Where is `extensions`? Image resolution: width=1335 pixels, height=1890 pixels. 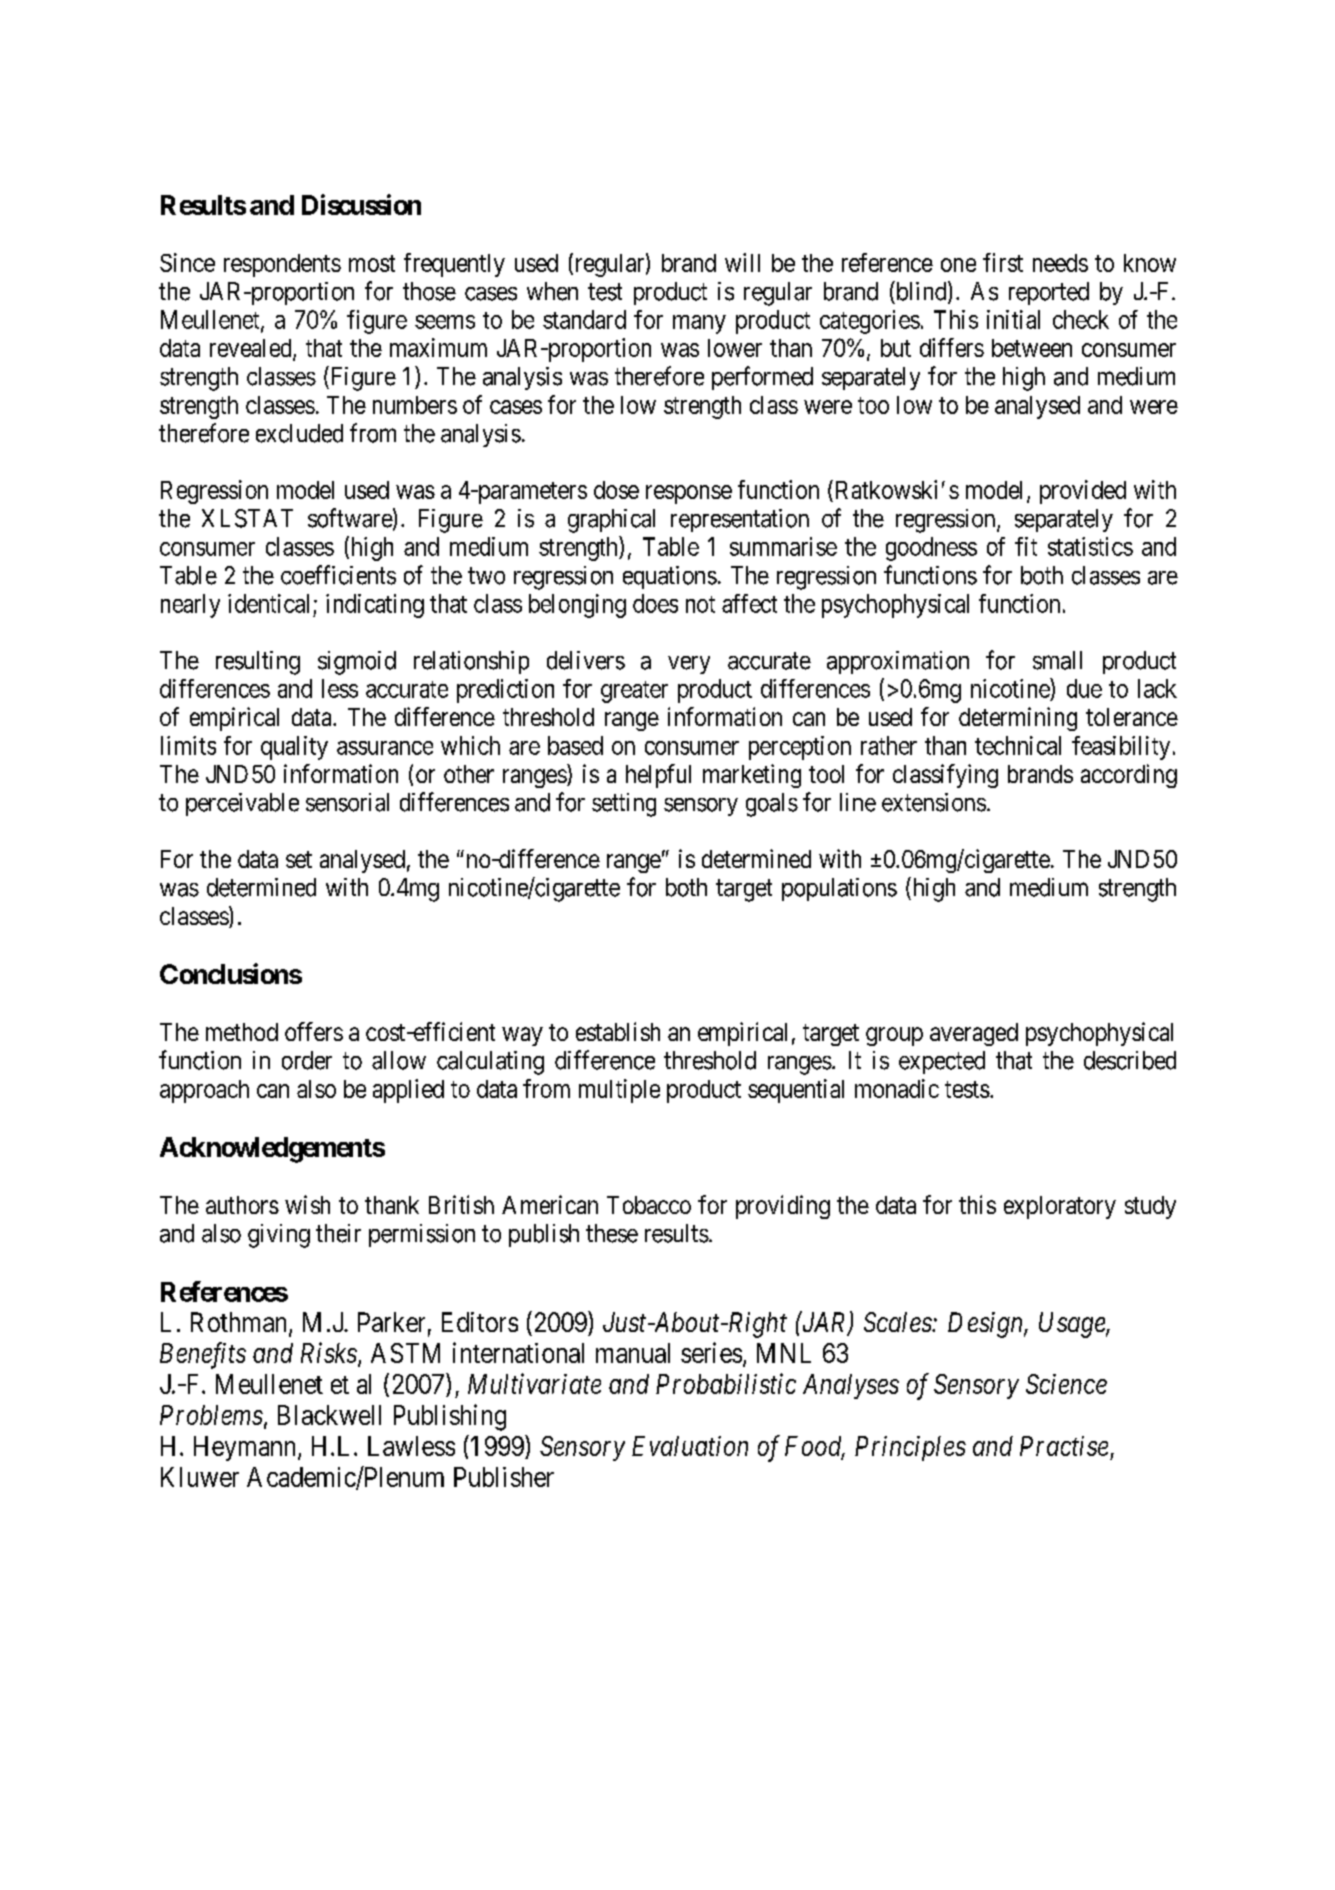 extensions is located at coordinates (934, 802).
